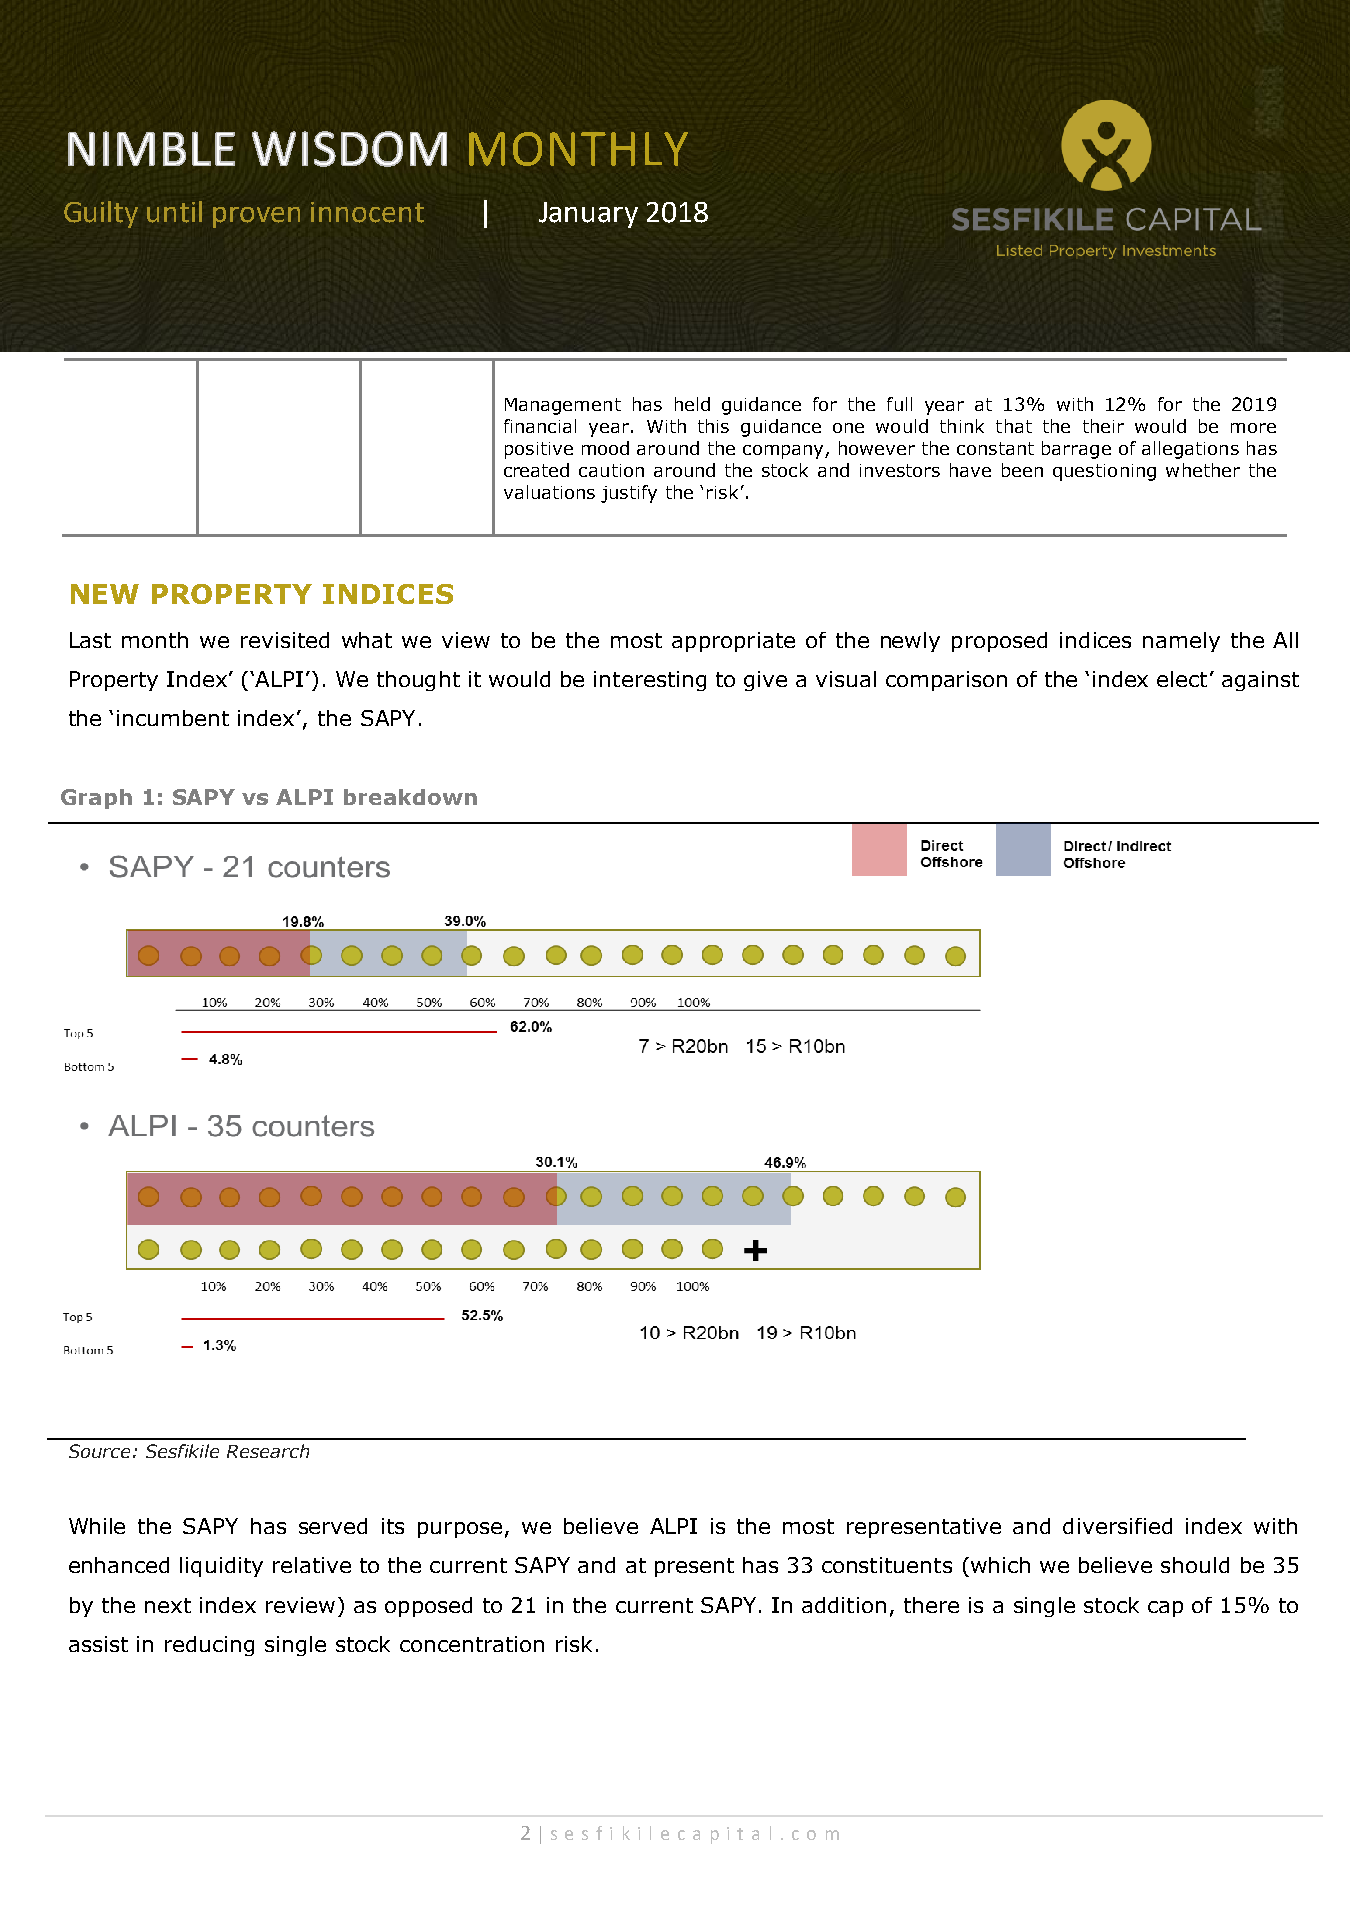  Describe the element at coordinates (221, 1567) in the image. I see `liquidity` at that location.
